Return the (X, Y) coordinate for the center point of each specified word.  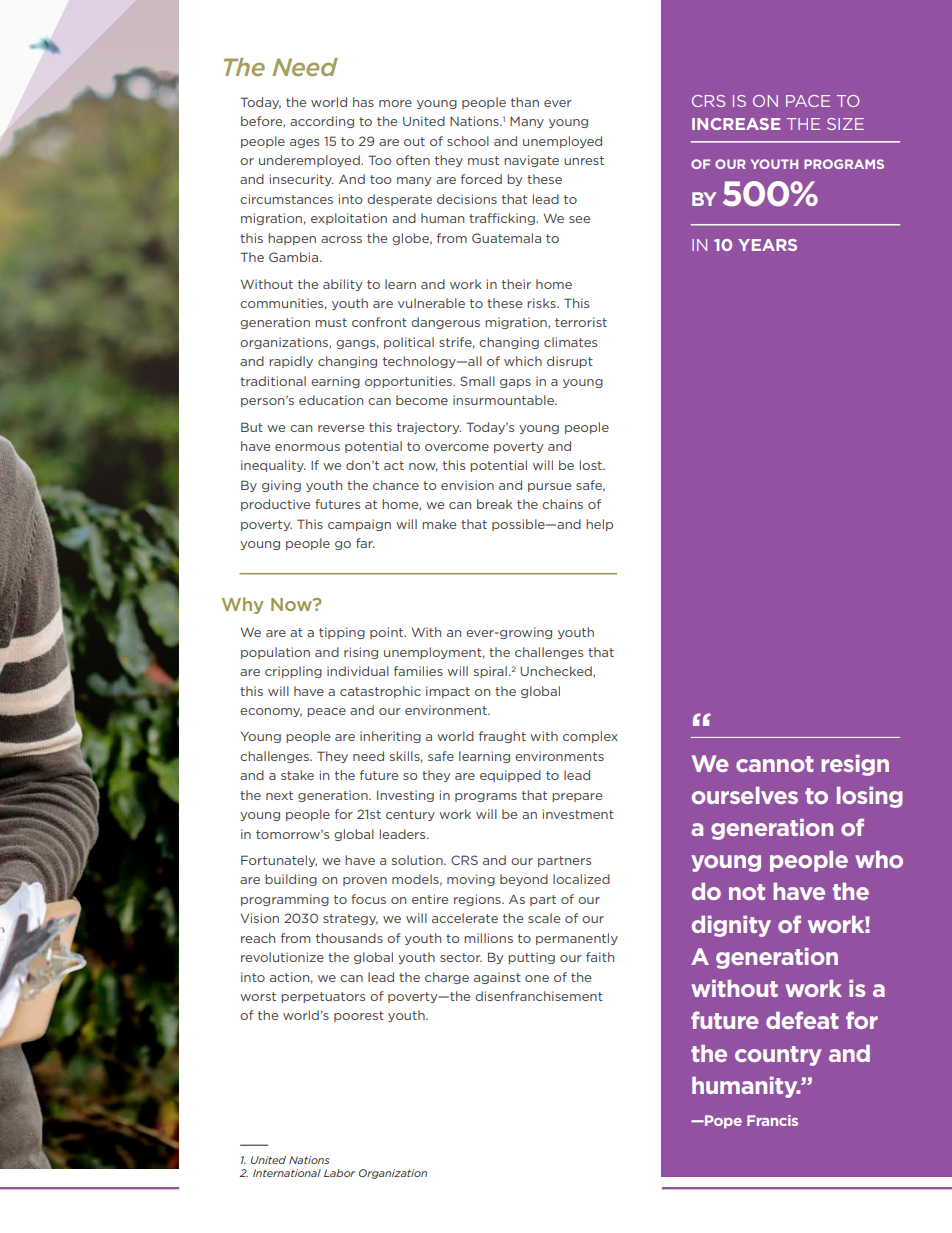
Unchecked (557, 672)
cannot (775, 764)
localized (581, 879)
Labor (339, 1173)
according (322, 122)
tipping (342, 633)
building (291, 880)
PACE (808, 101)
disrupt (570, 362)
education (331, 400)
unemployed (562, 142)
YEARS (767, 245)
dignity (731, 926)
